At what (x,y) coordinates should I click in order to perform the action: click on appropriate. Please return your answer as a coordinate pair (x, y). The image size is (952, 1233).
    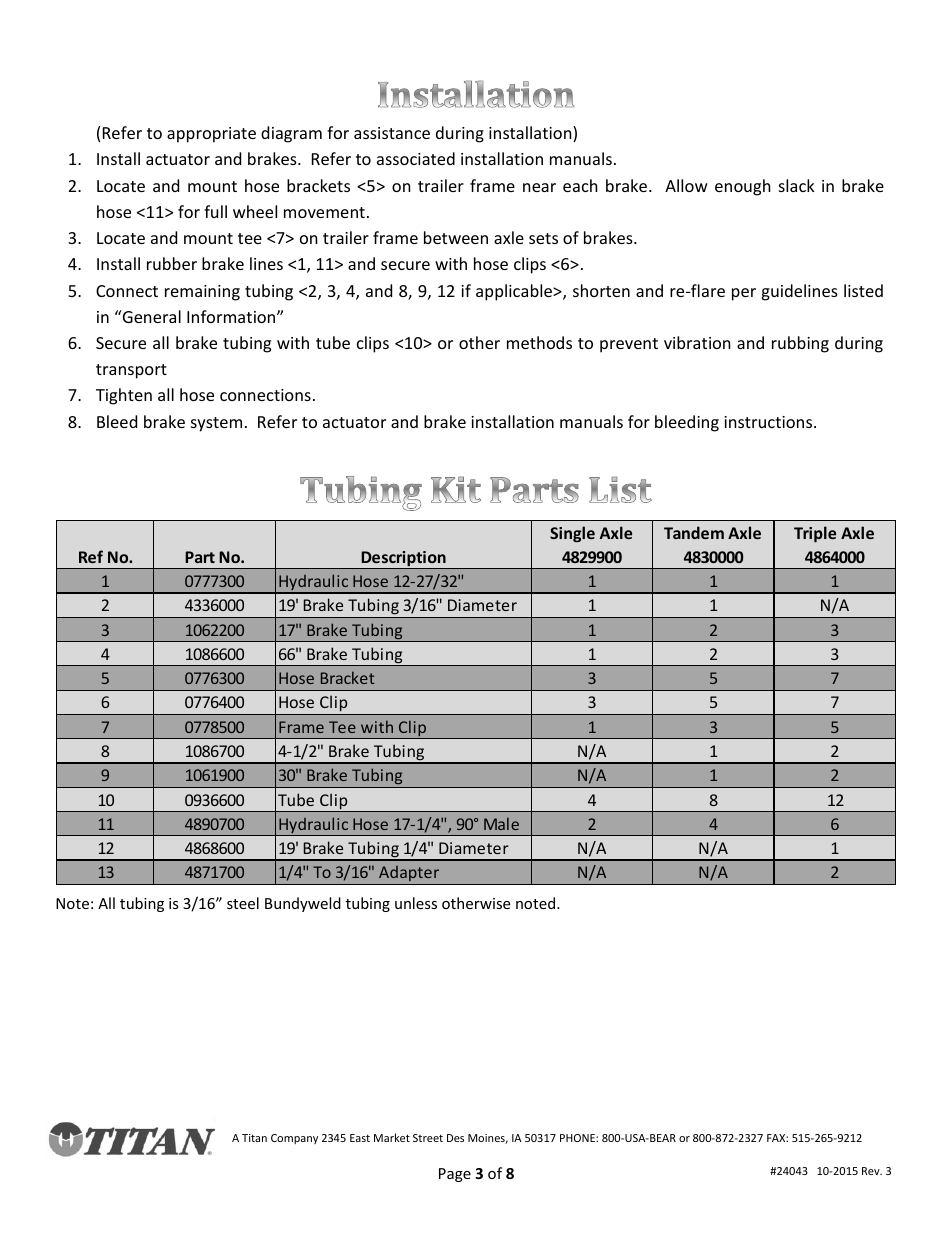
    Looking at the image, I should click on (211, 135).
